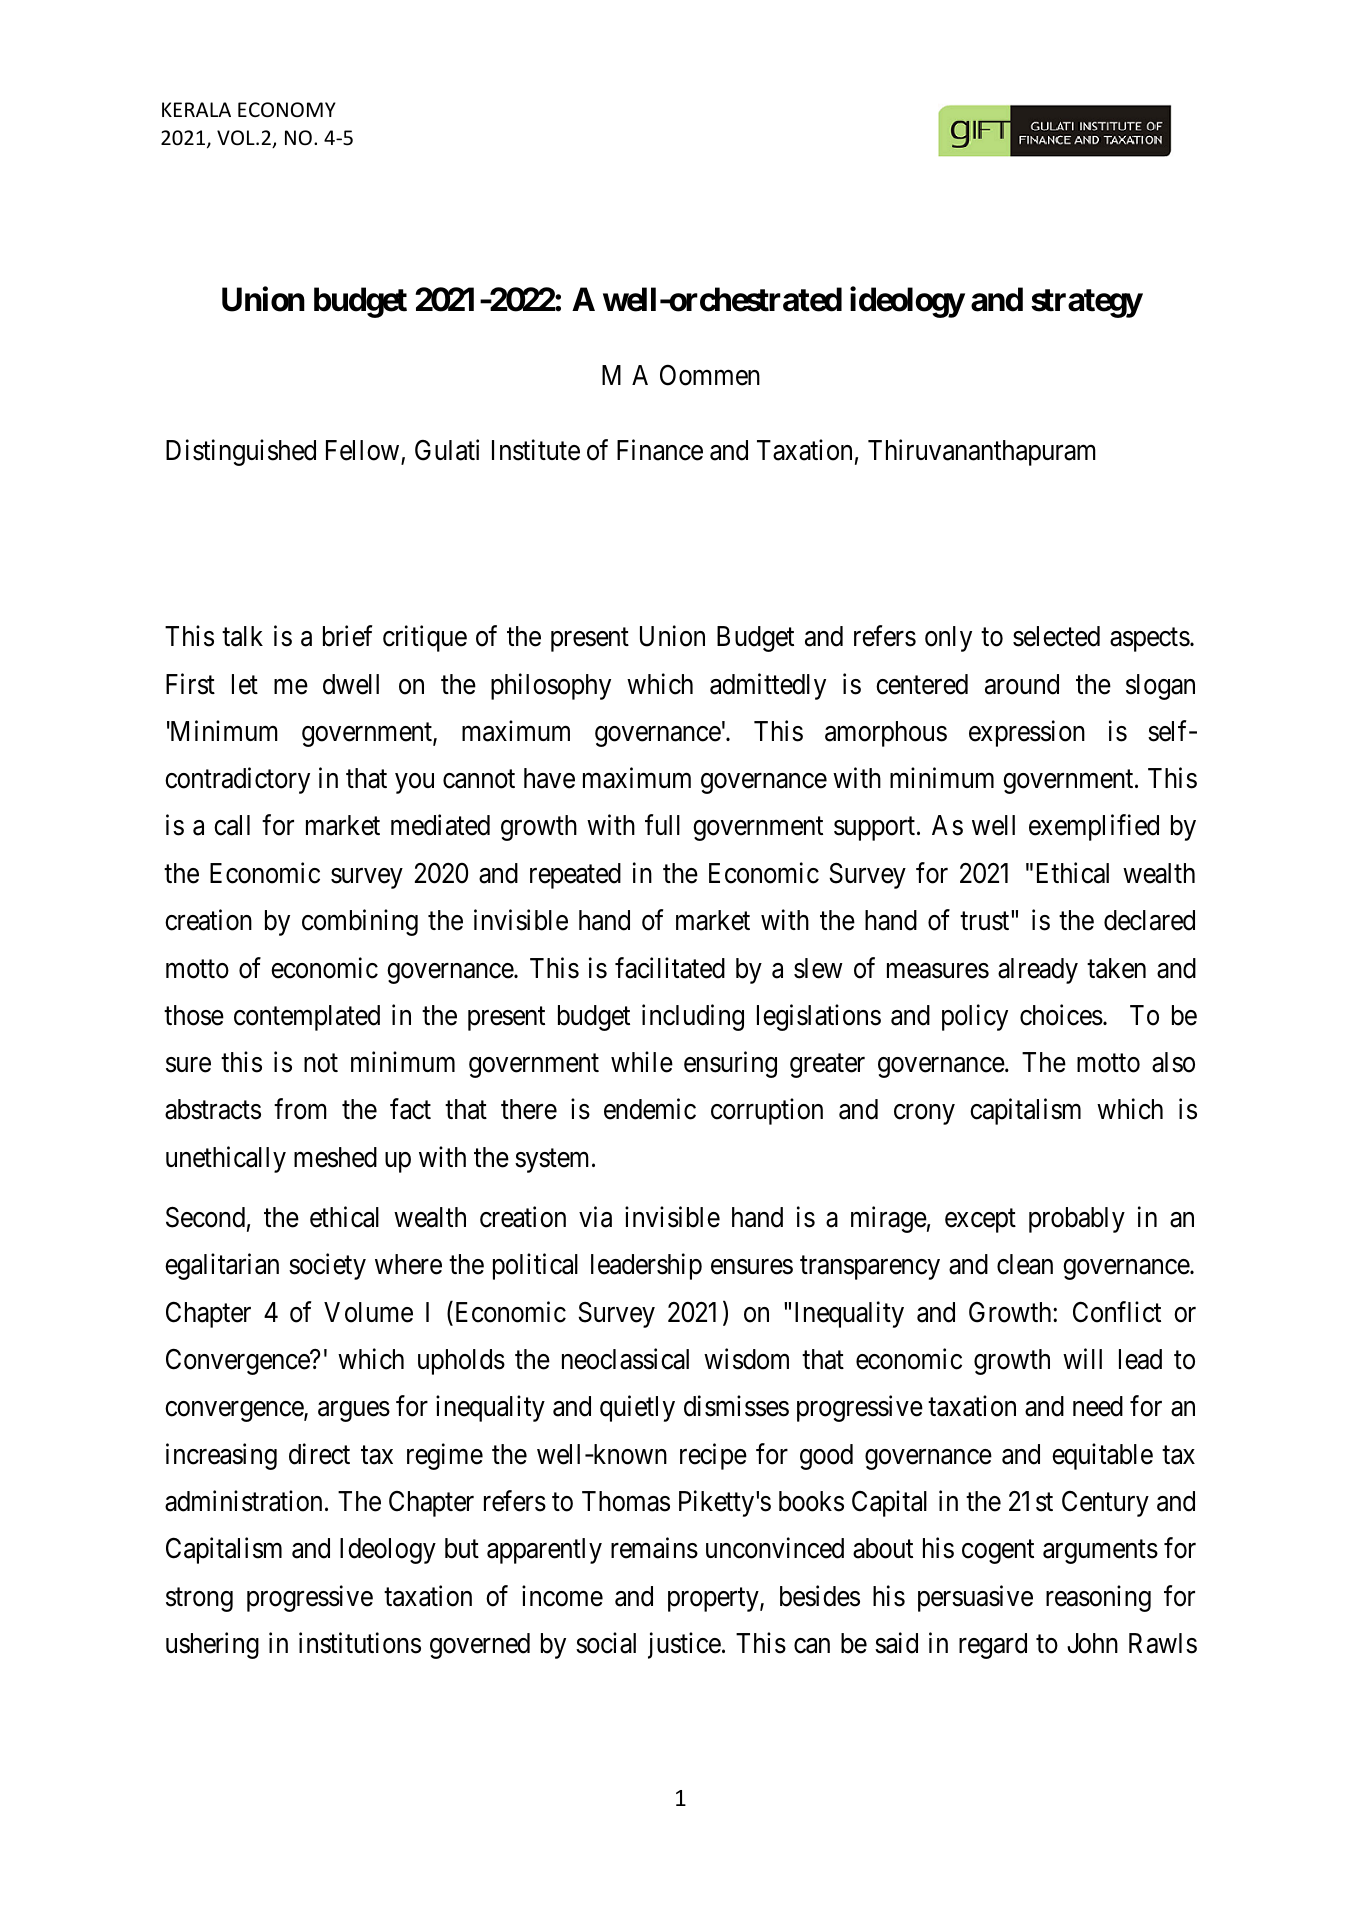 The height and width of the document is (1925, 1361). Describe the element at coordinates (768, 686) in the document. I see `admittedly` at that location.
